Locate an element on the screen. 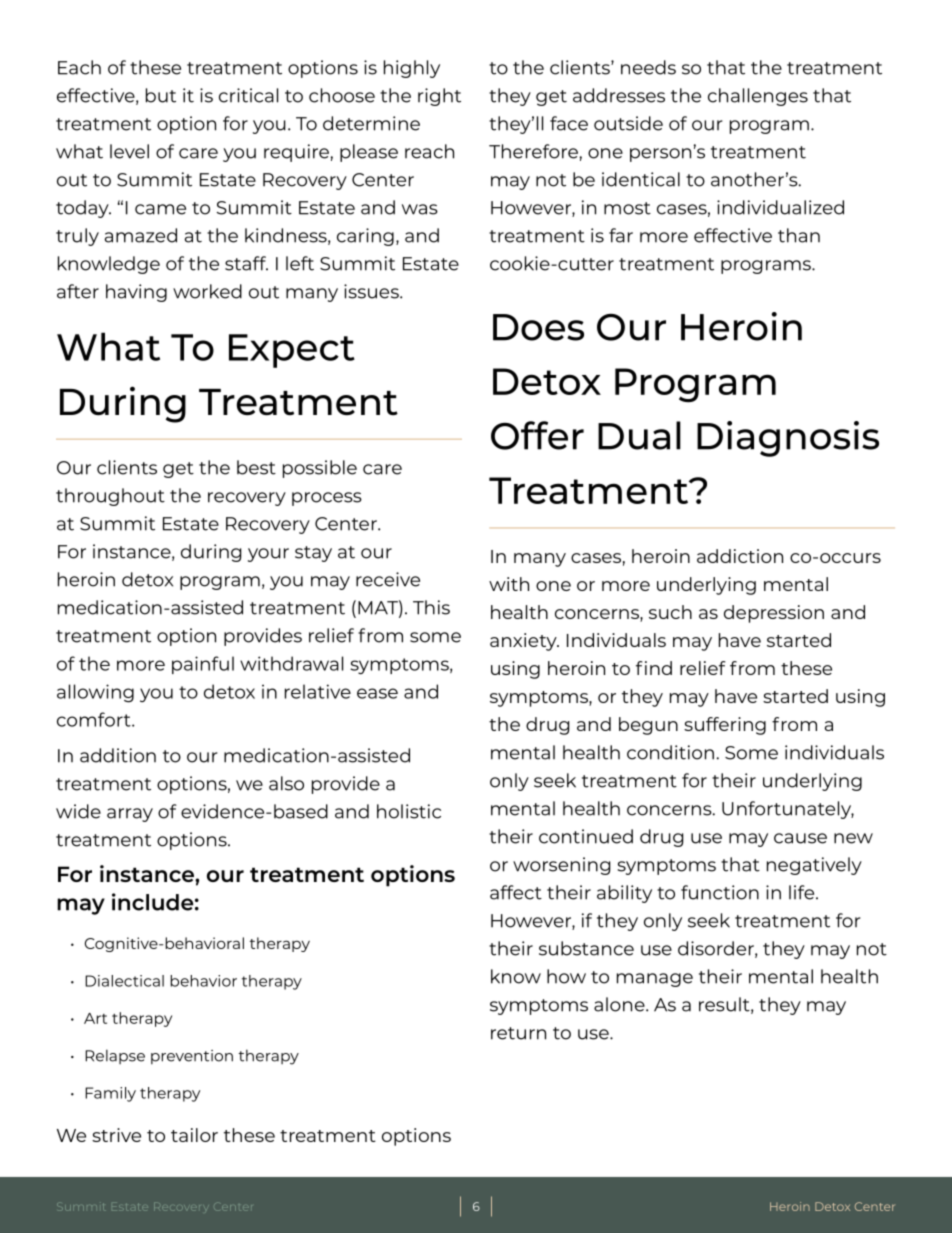 This screenshot has width=952, height=1233. return is located at coordinates (518, 1033).
